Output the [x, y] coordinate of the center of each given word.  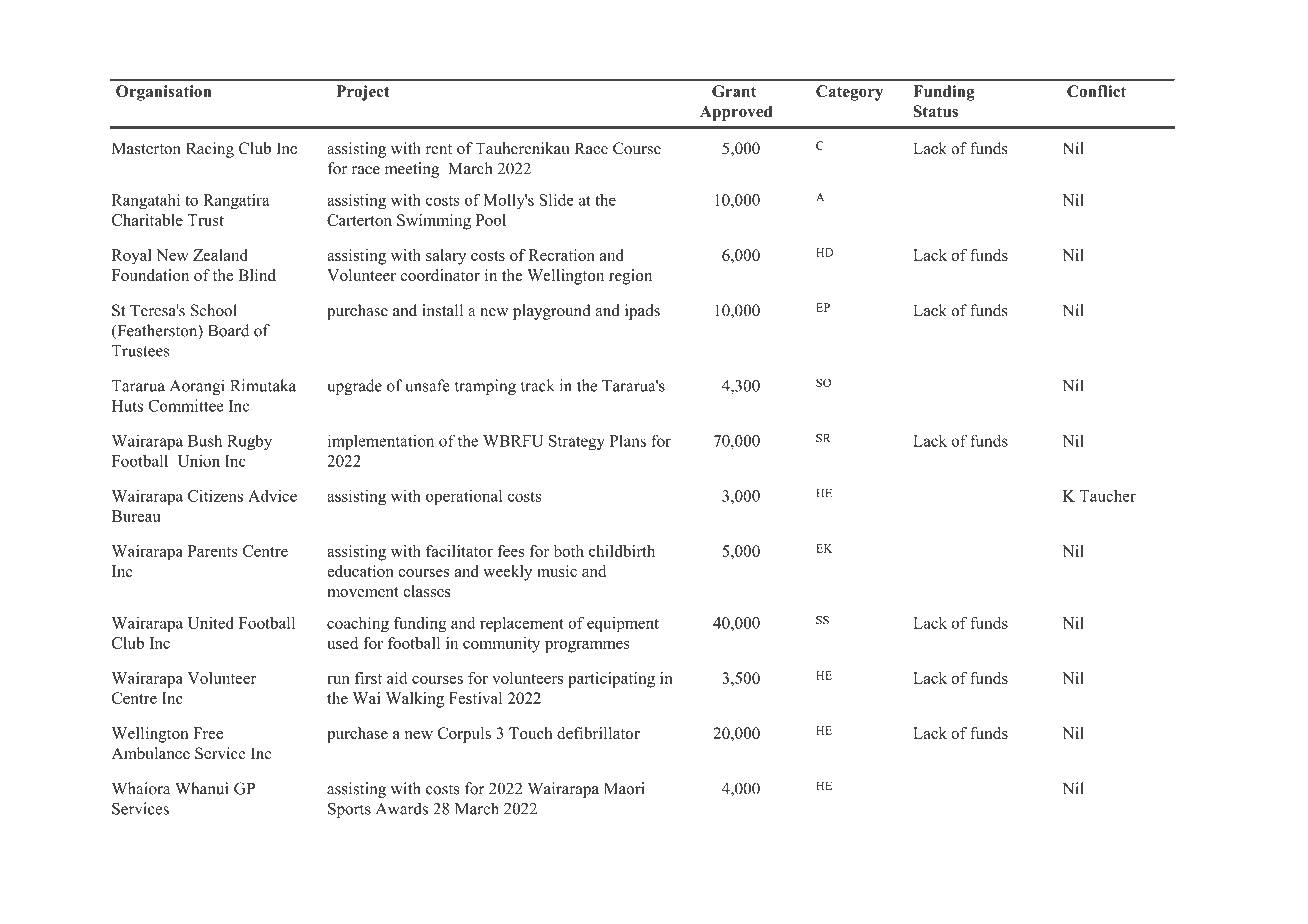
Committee [186, 405]
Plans [628, 440]
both [569, 551]
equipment [623, 625]
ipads [642, 312]
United [211, 623]
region [630, 277]
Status [935, 111]
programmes [587, 647]
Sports [349, 810]
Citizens [215, 496]
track [538, 385]
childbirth [622, 551]
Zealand [220, 255]
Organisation [164, 93]
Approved [736, 113]
